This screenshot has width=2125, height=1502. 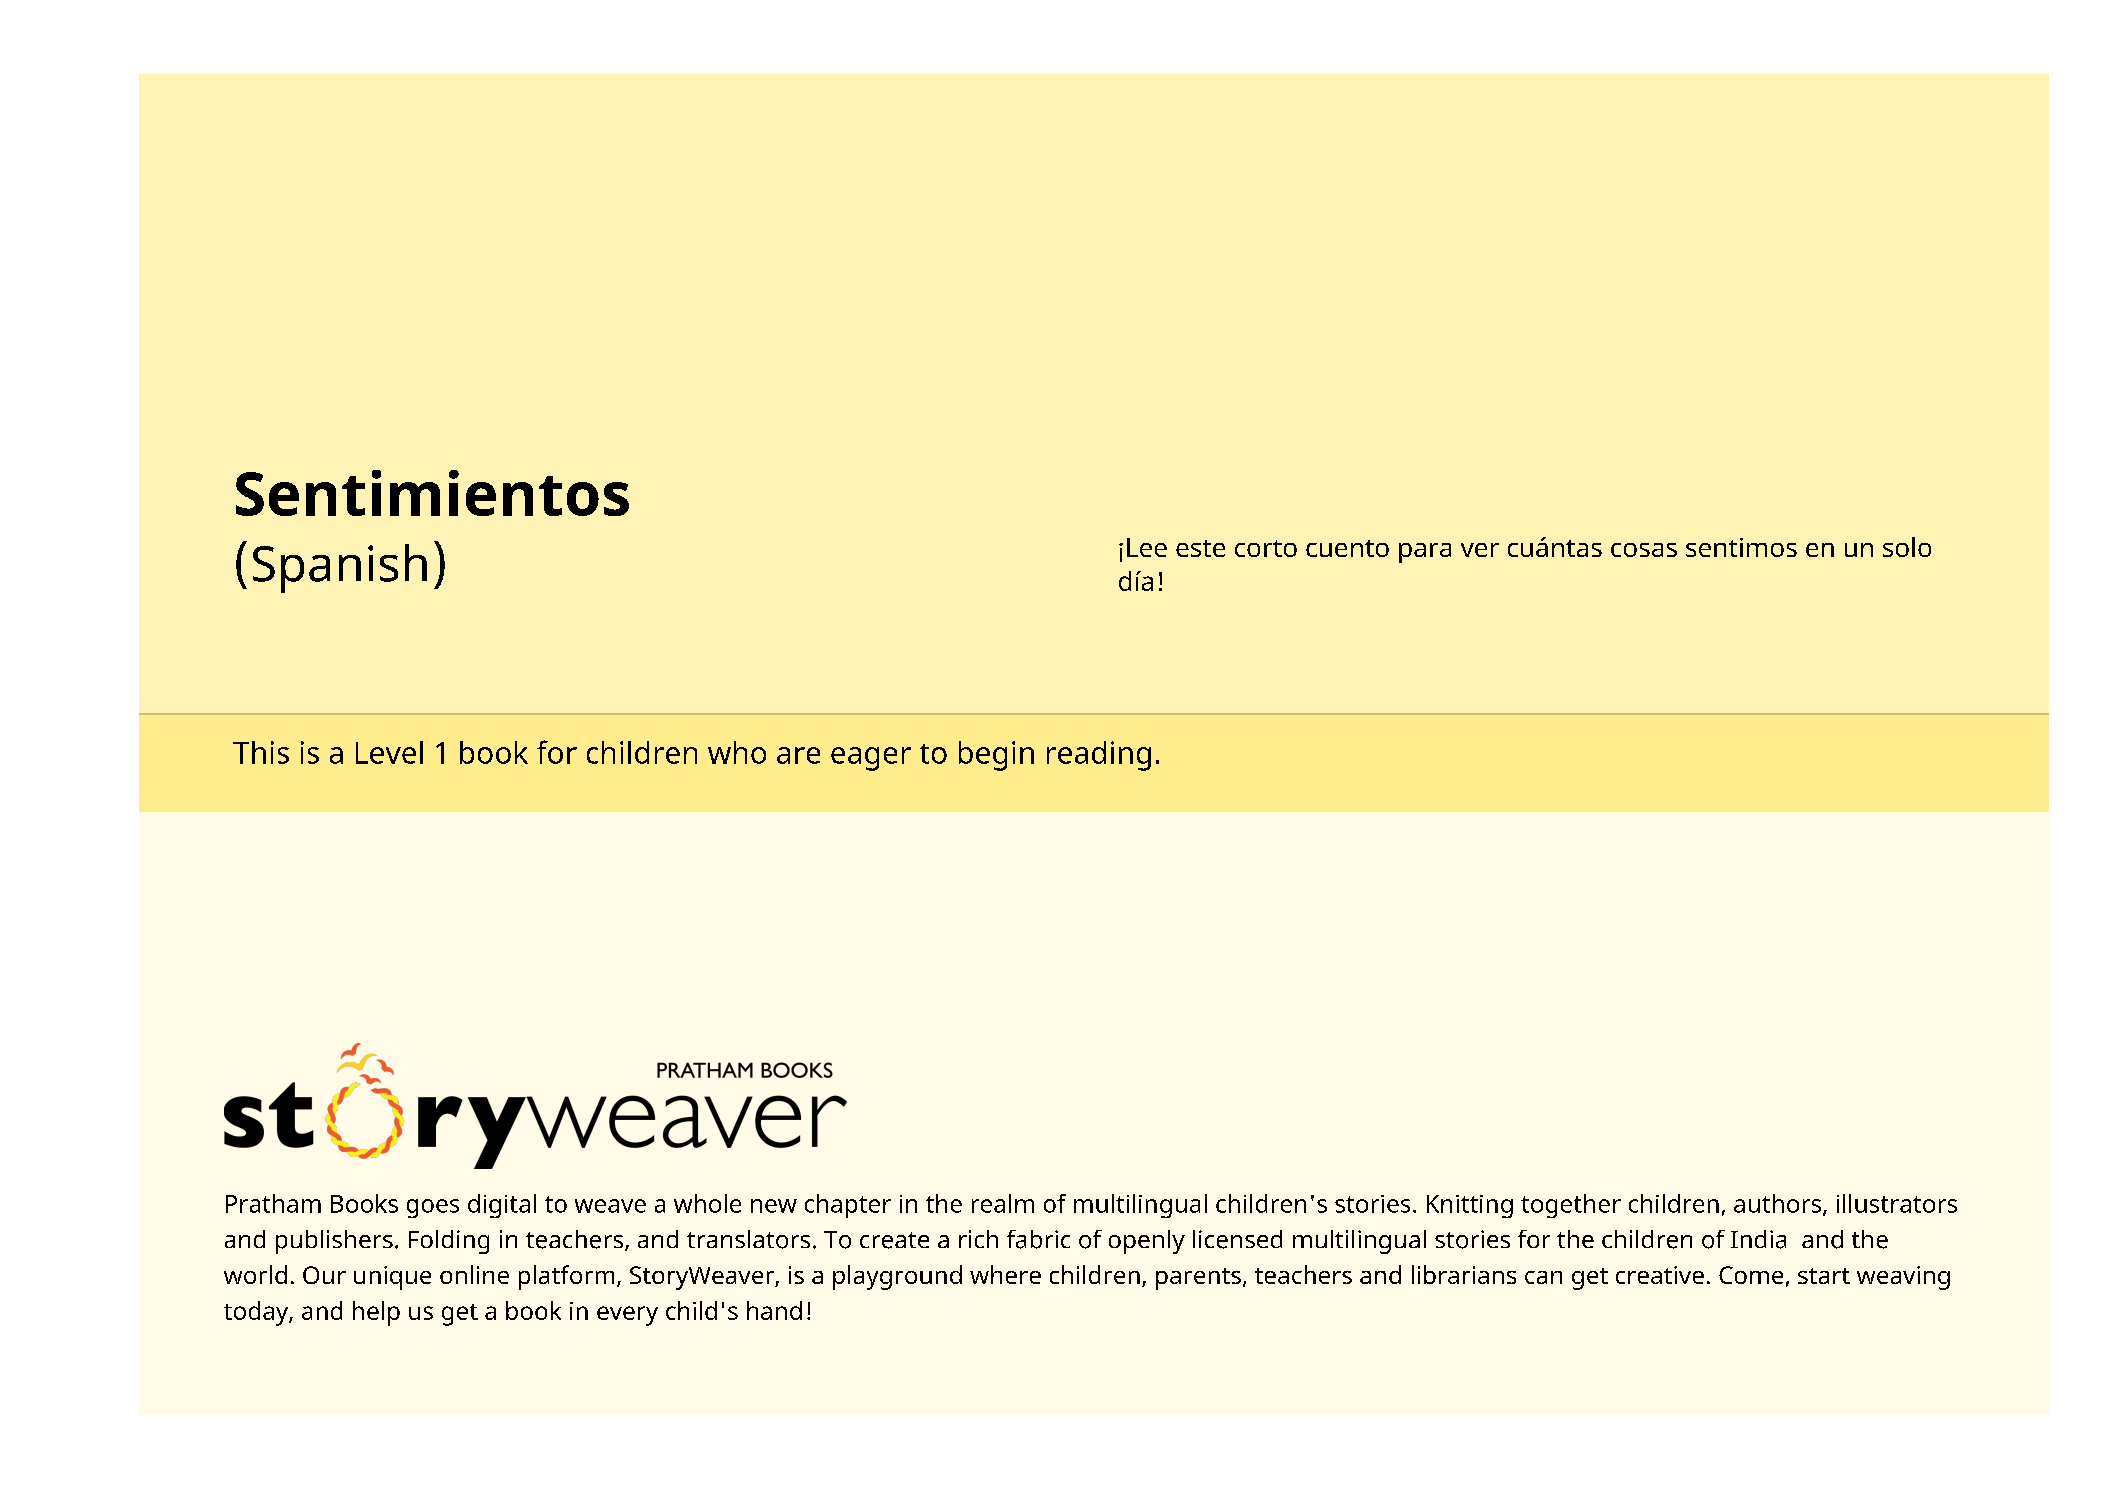 I want to click on Come, so click(x=1751, y=1275).
